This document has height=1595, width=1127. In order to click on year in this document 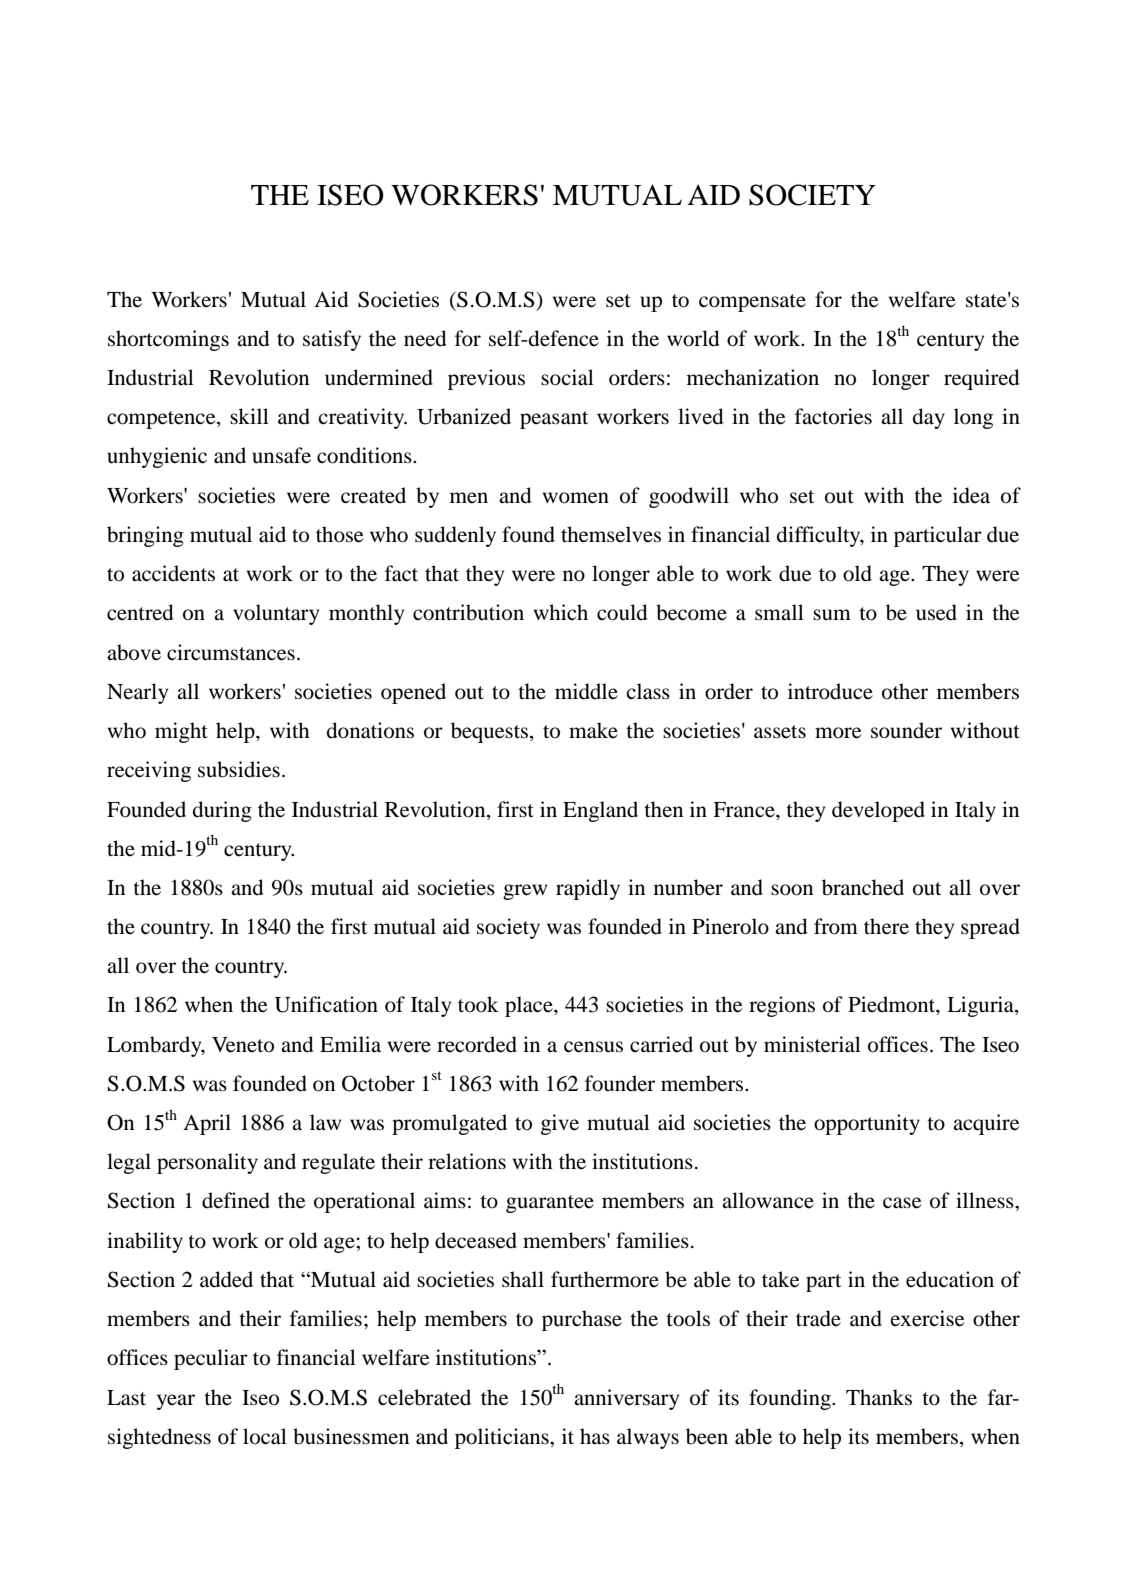, I will do `click(176, 1402)`.
